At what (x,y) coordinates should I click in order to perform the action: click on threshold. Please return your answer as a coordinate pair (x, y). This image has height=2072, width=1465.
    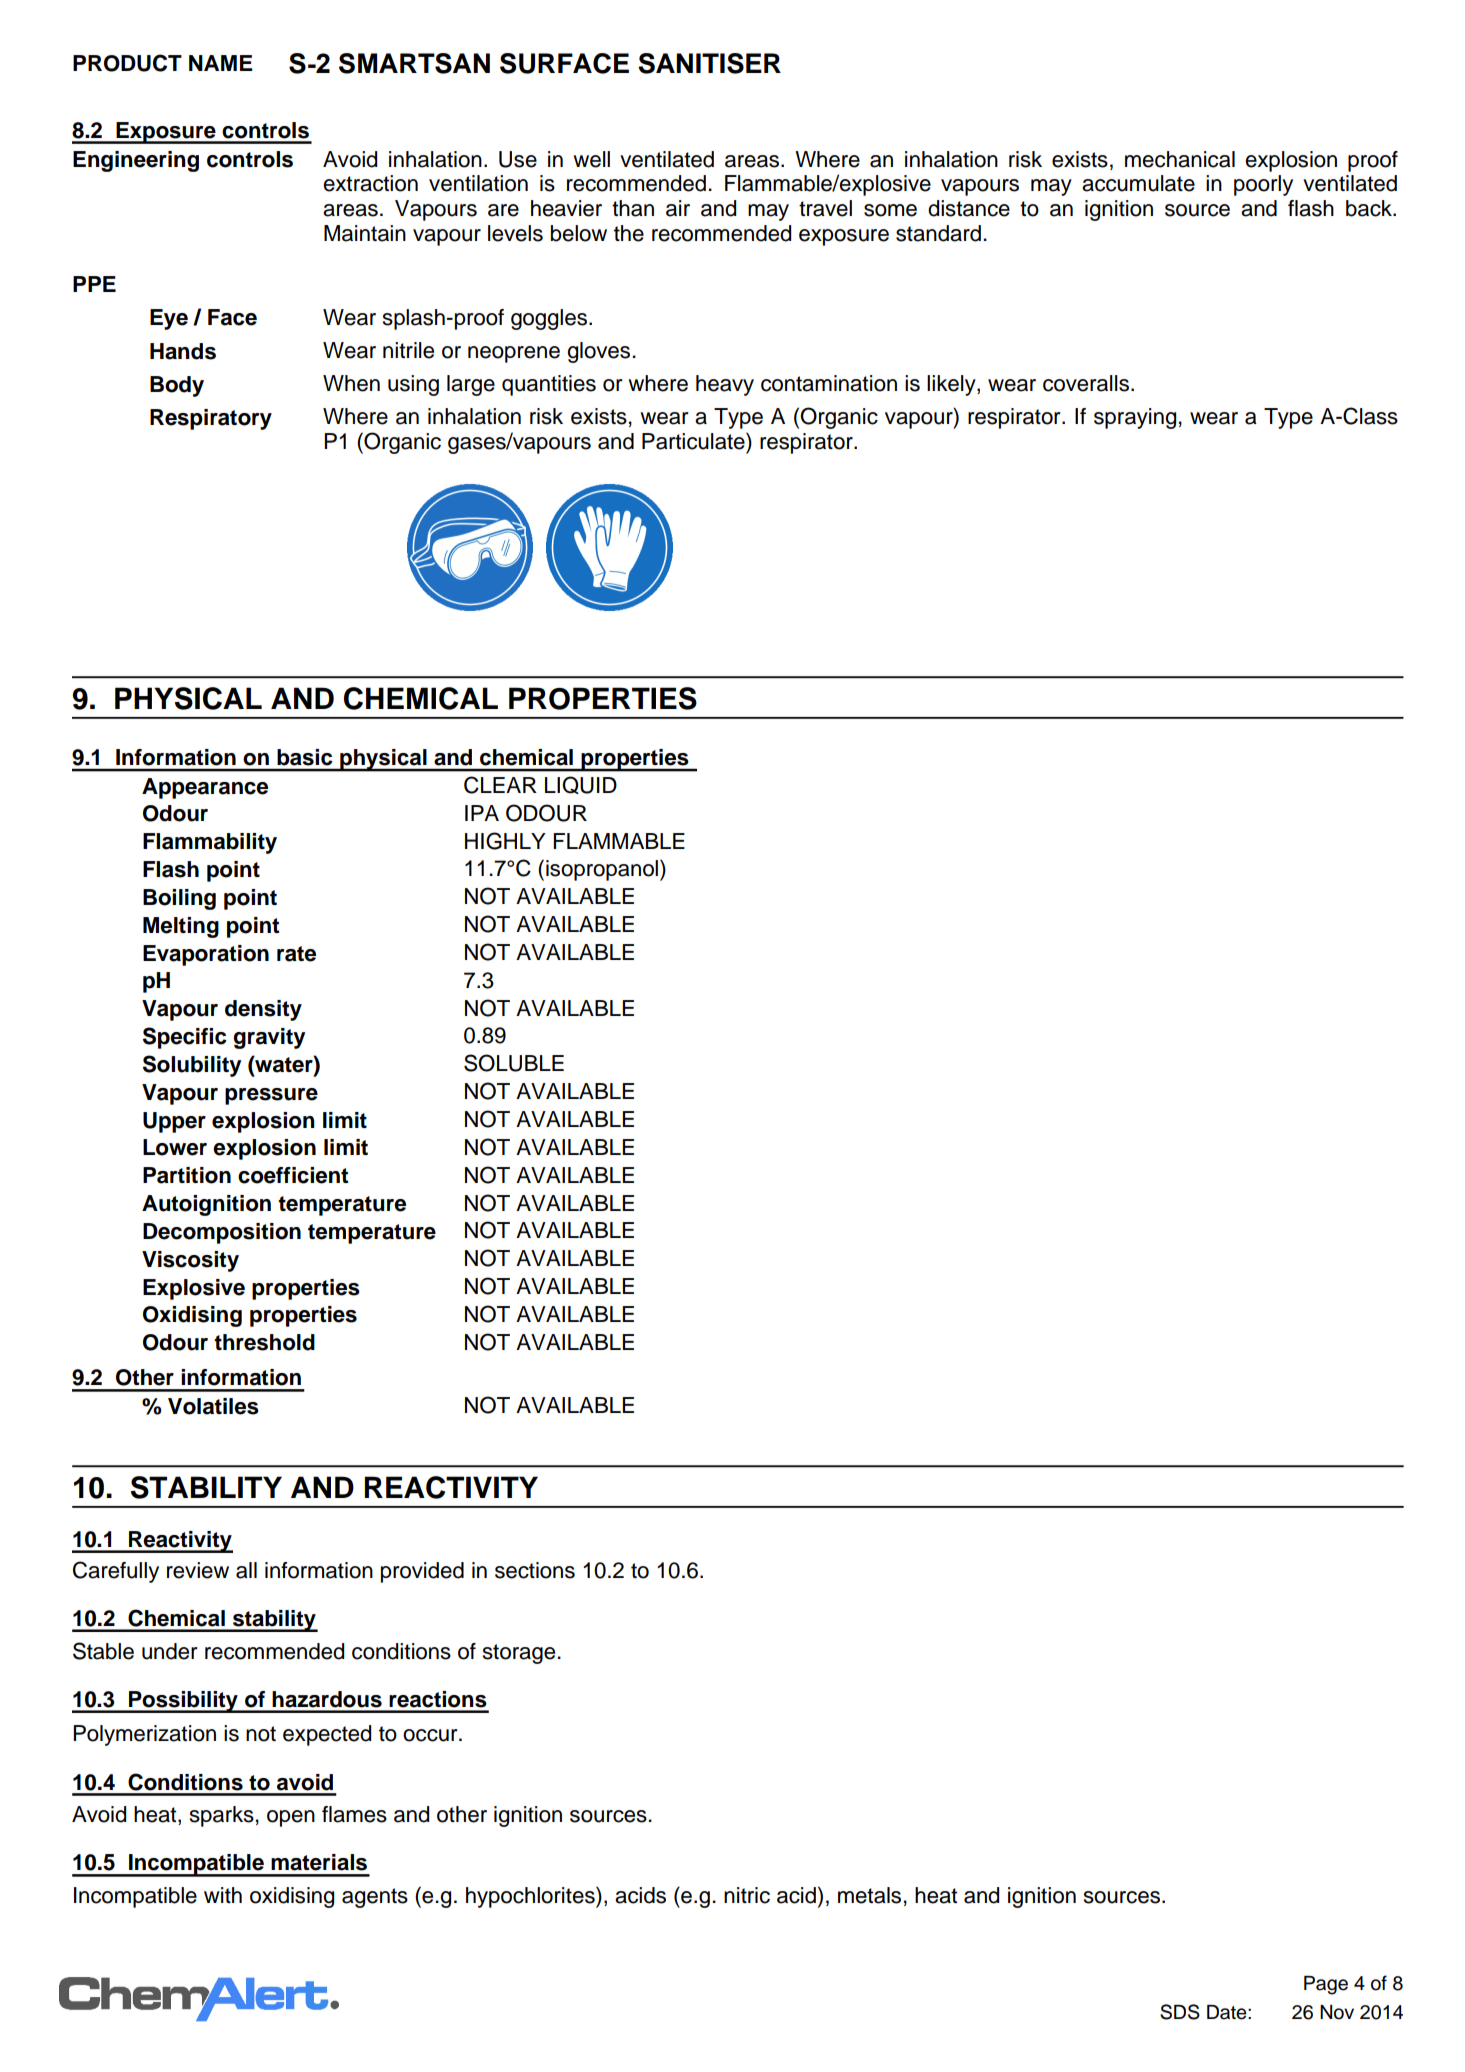
    Looking at the image, I should click on (264, 1342).
